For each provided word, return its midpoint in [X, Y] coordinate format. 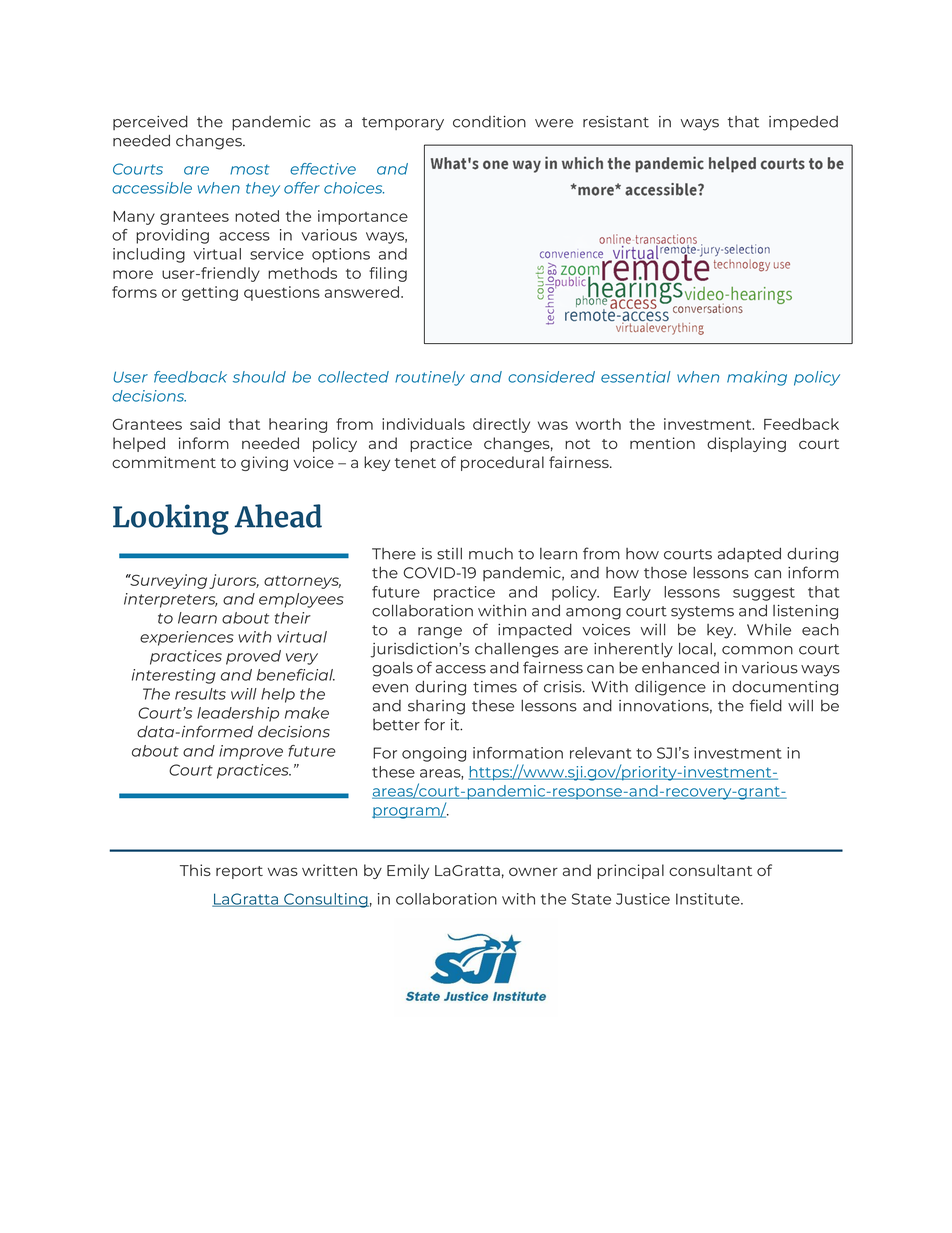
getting [210, 293]
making [757, 378]
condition [489, 122]
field [766, 705]
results [200, 694]
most [250, 169]
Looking [171, 519]
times [495, 687]
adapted [749, 554]
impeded [803, 123]
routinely [430, 378]
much [491, 553]
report [239, 872]
